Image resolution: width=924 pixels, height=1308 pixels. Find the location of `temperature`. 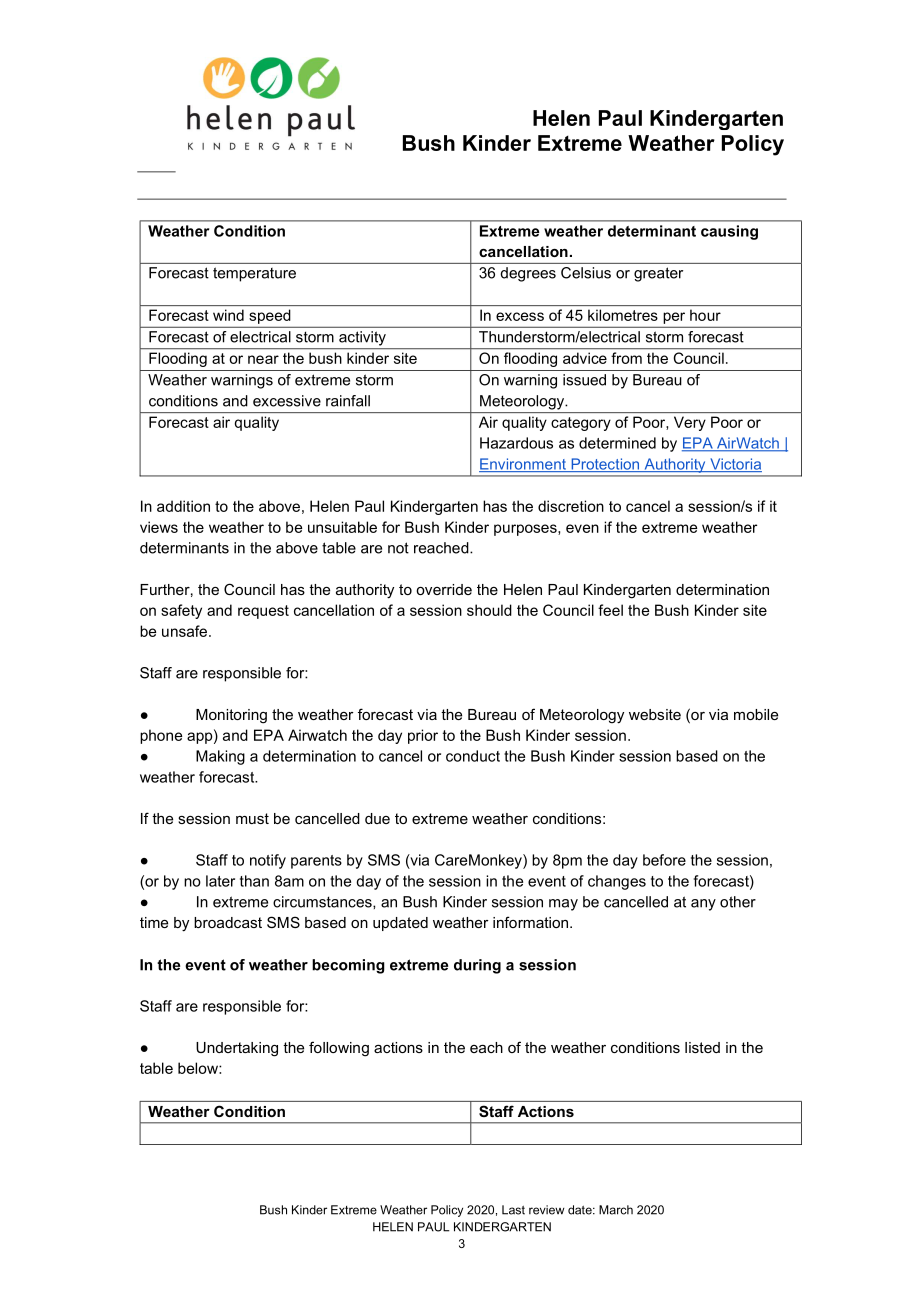

temperature is located at coordinates (254, 274).
